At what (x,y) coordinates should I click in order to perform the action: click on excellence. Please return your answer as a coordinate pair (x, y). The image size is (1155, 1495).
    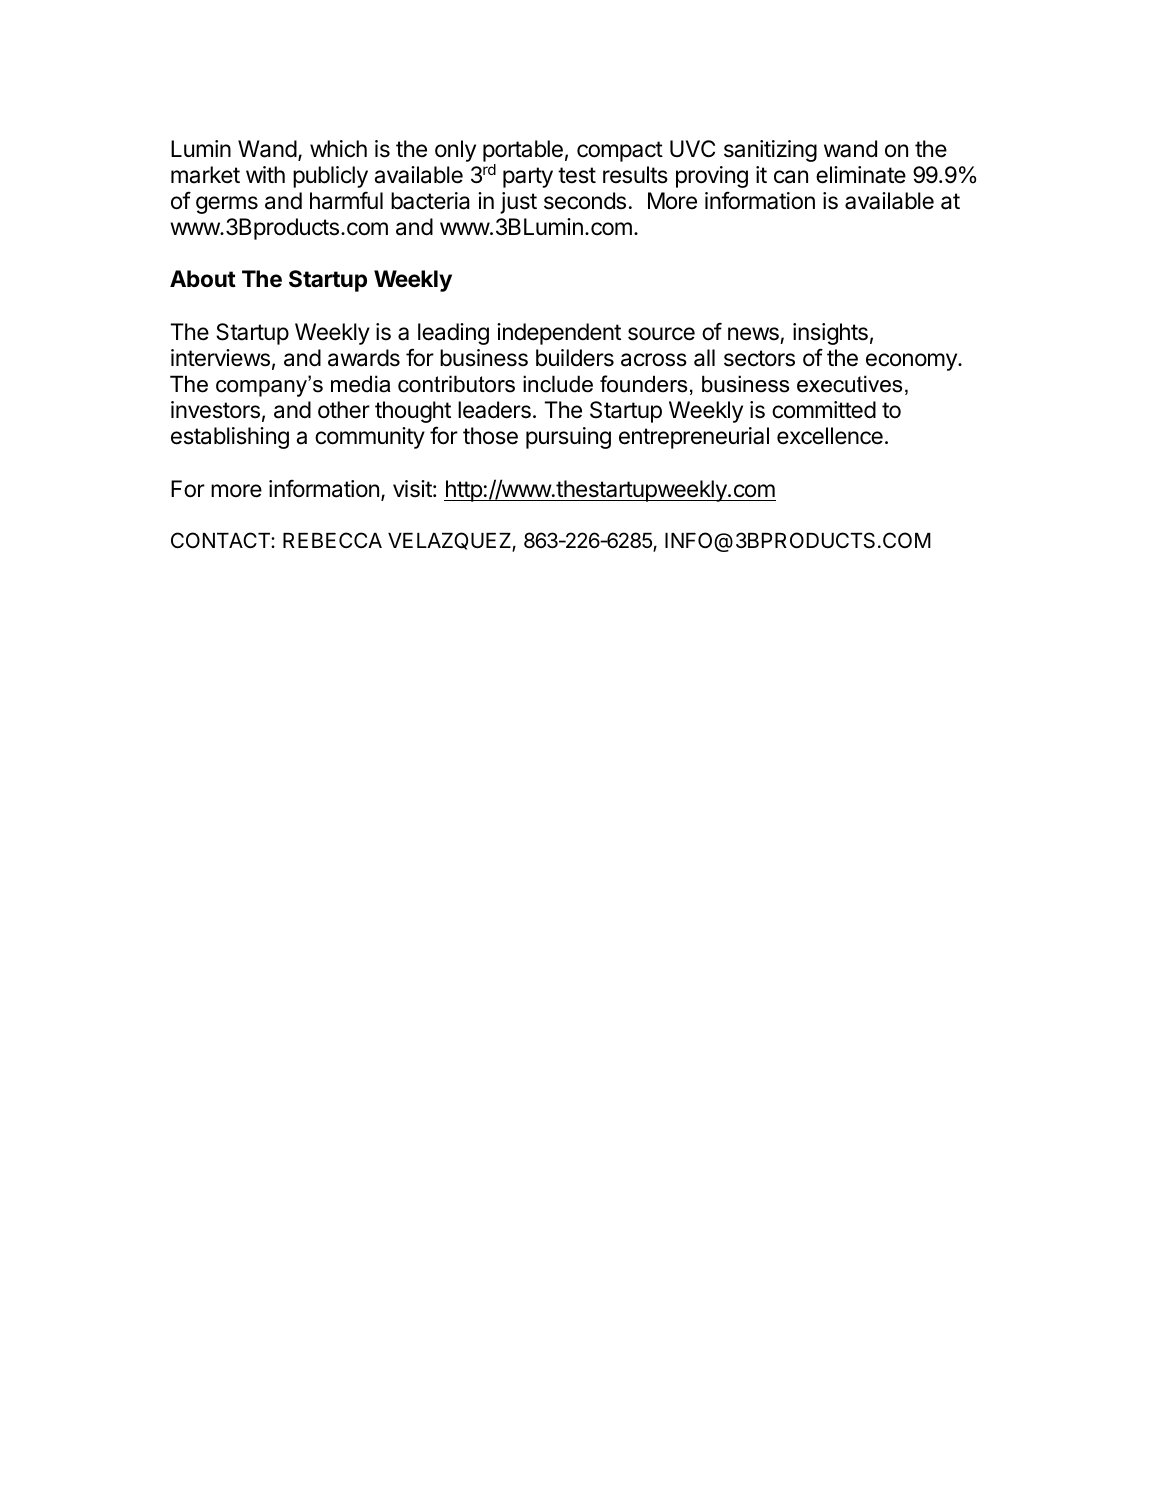
    Looking at the image, I should click on (830, 436).
